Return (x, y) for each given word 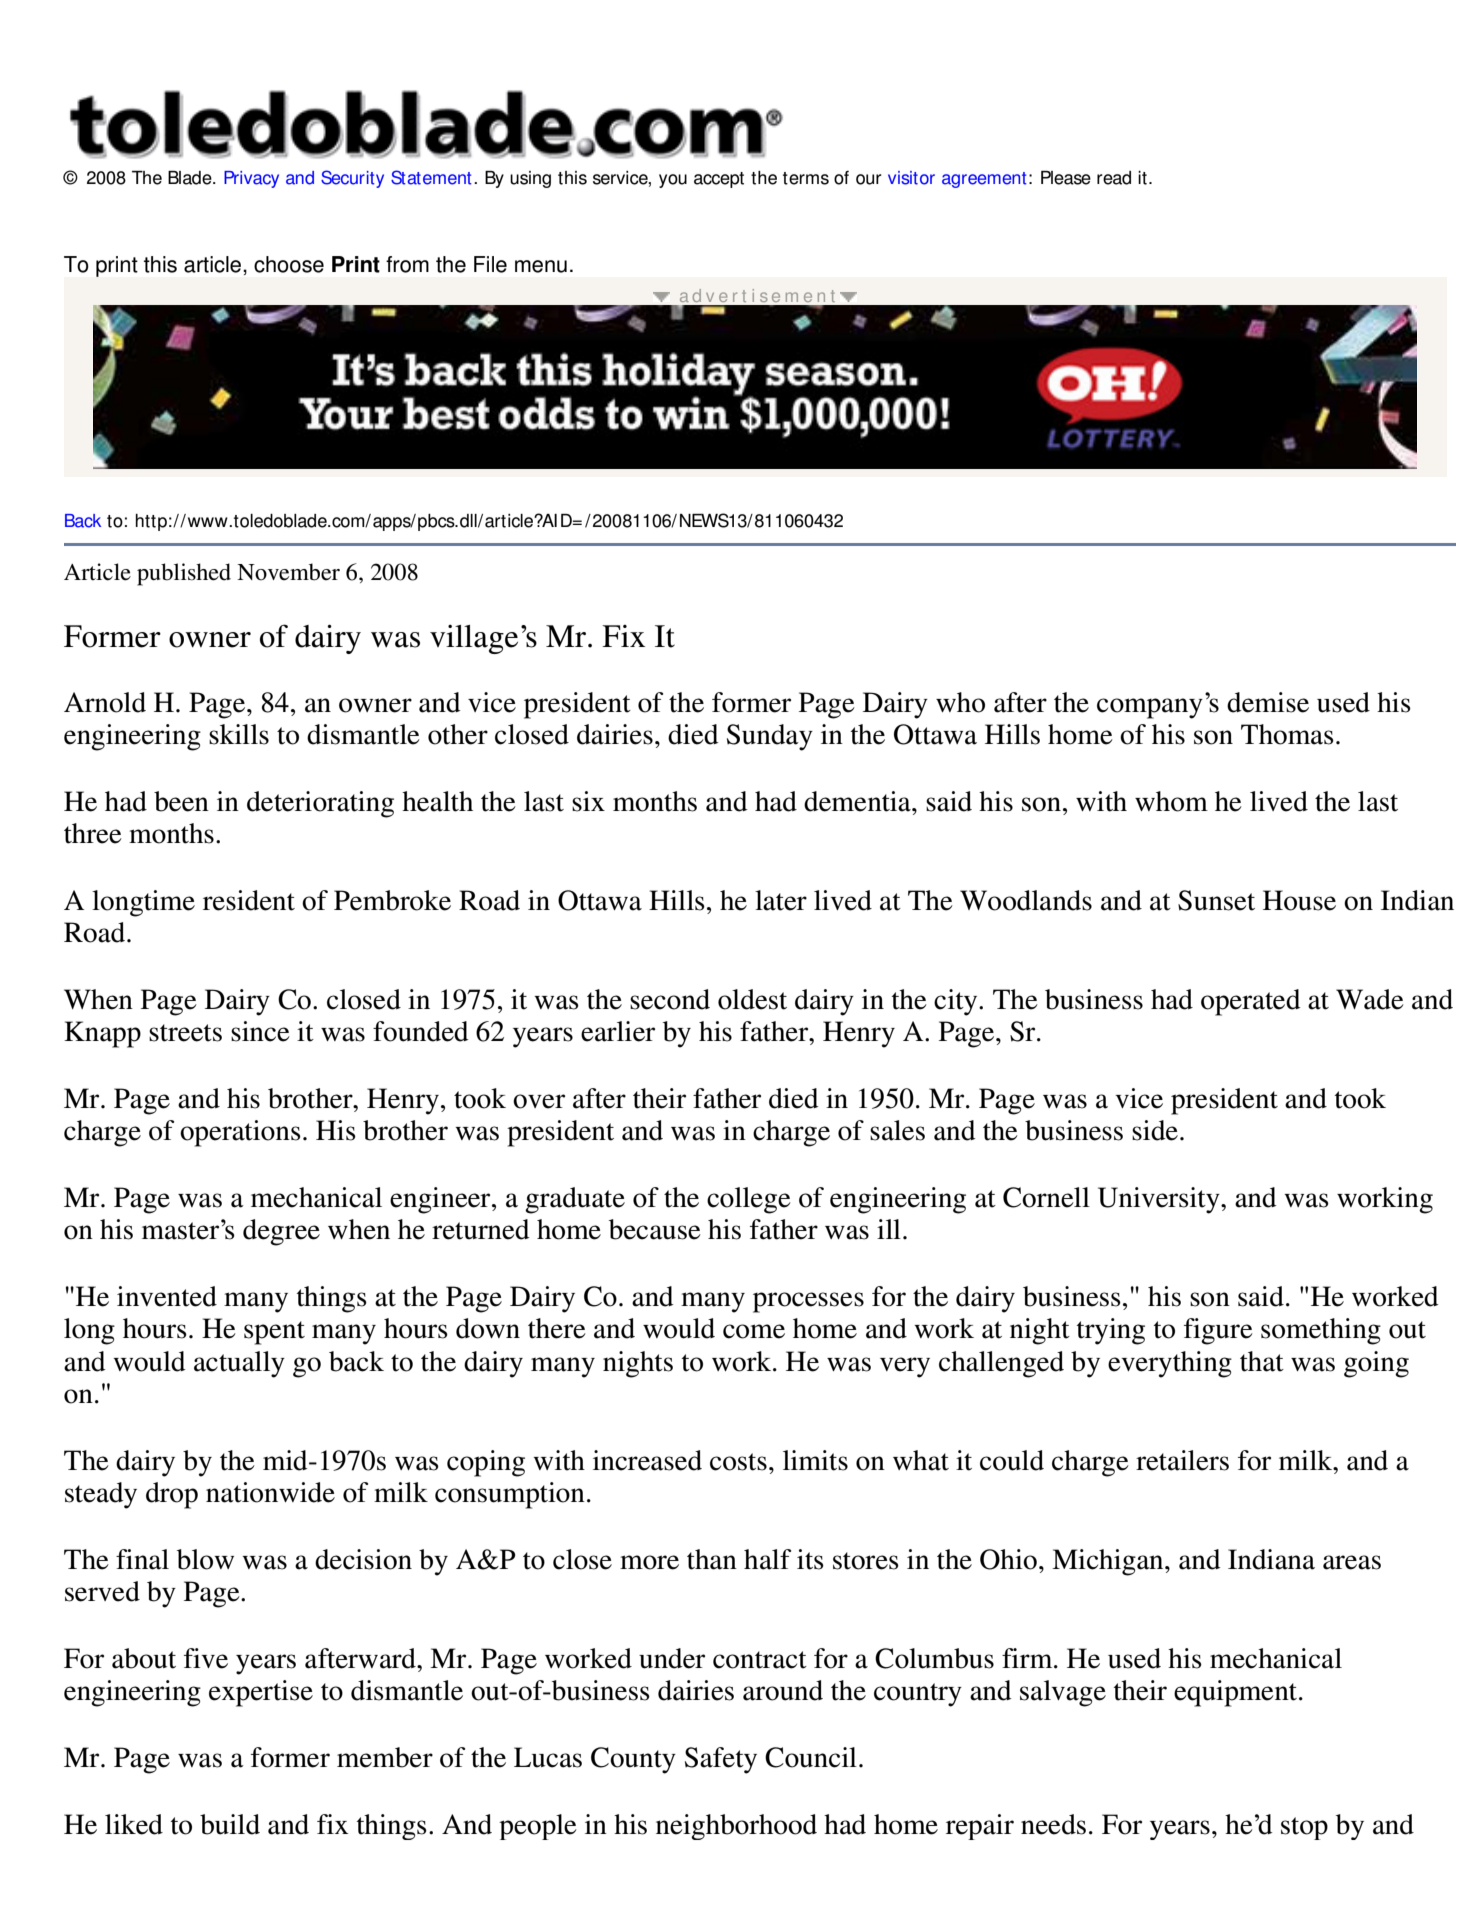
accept (719, 180)
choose (289, 264)
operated (1251, 1002)
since (260, 1031)
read (1114, 178)
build (230, 1824)
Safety (721, 1760)
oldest (752, 999)
